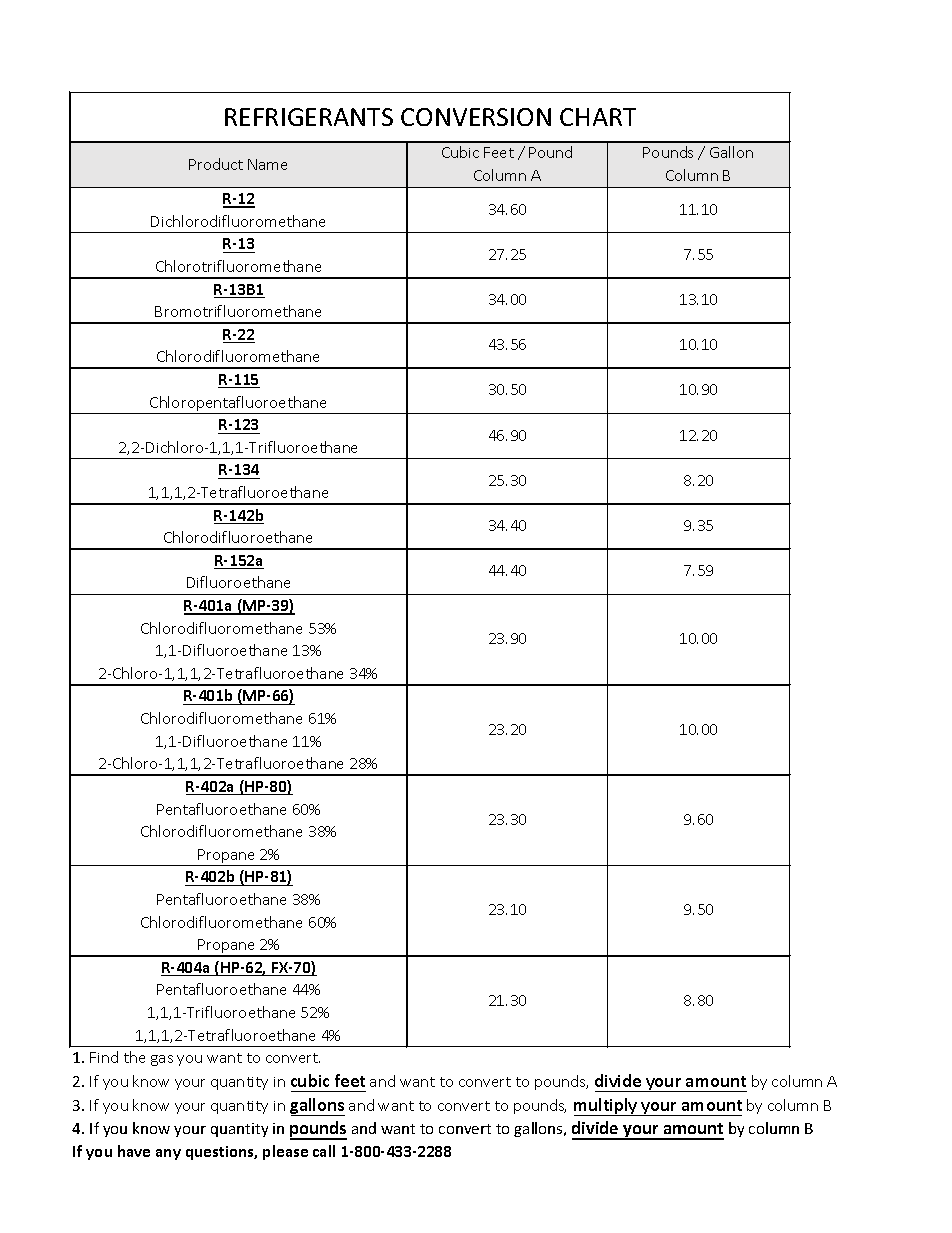 The width and height of the screenshot is (952, 1233). Describe the element at coordinates (168, 1154) in the screenshot. I see `any` at that location.
